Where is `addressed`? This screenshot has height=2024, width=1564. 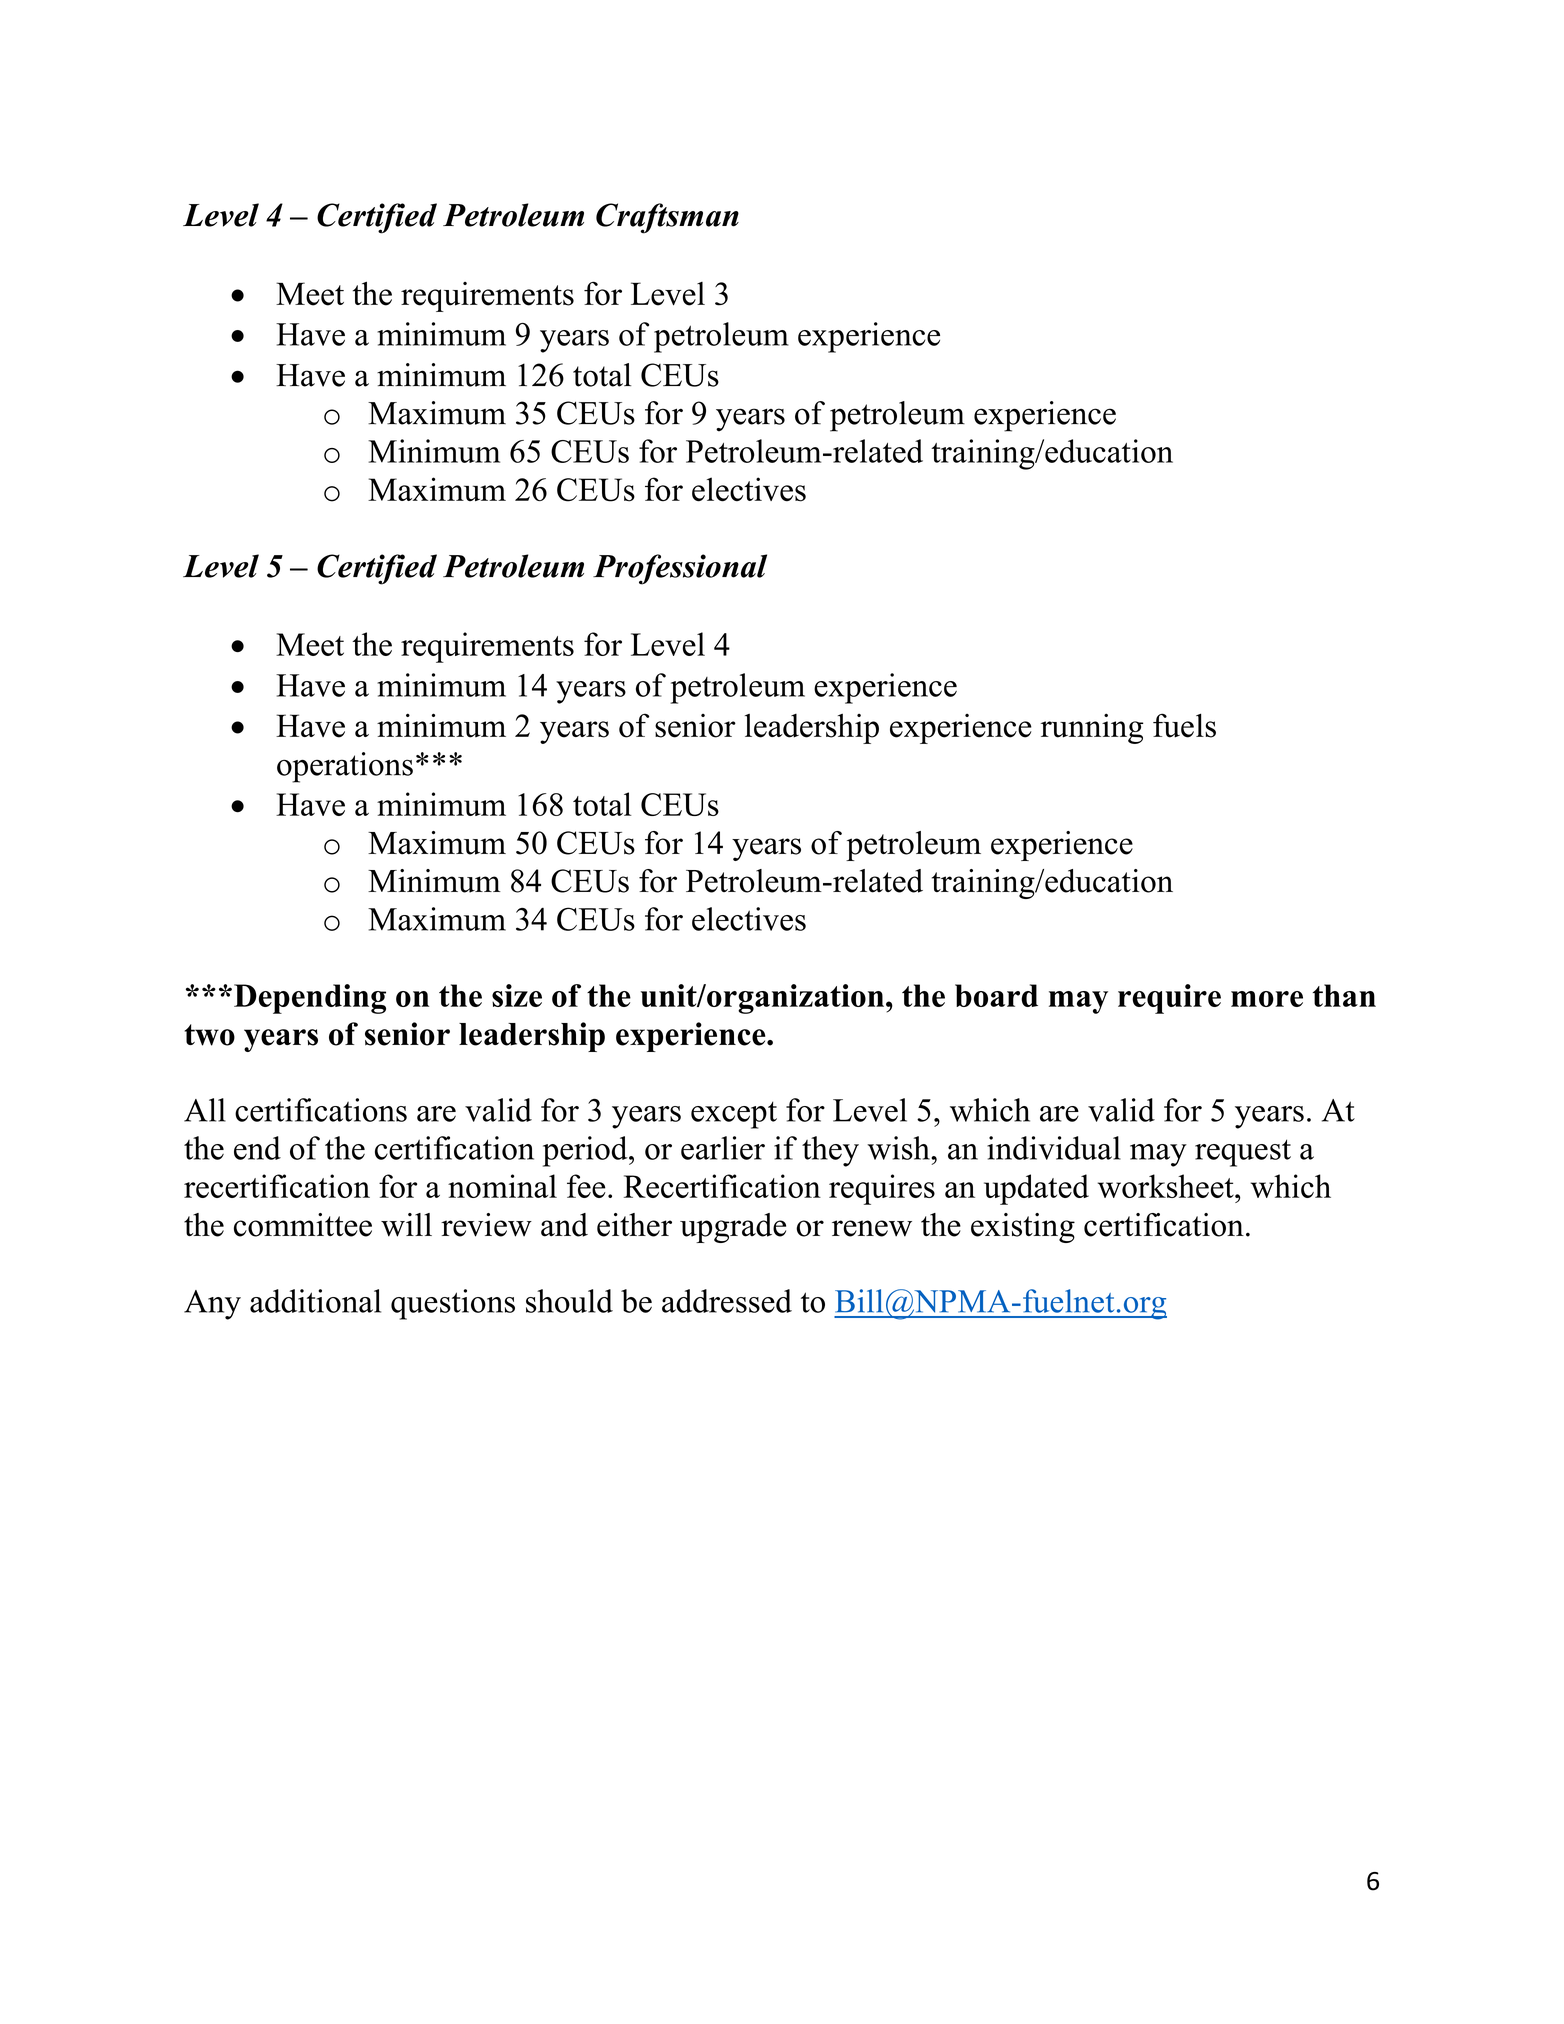 addressed is located at coordinates (727, 1301).
